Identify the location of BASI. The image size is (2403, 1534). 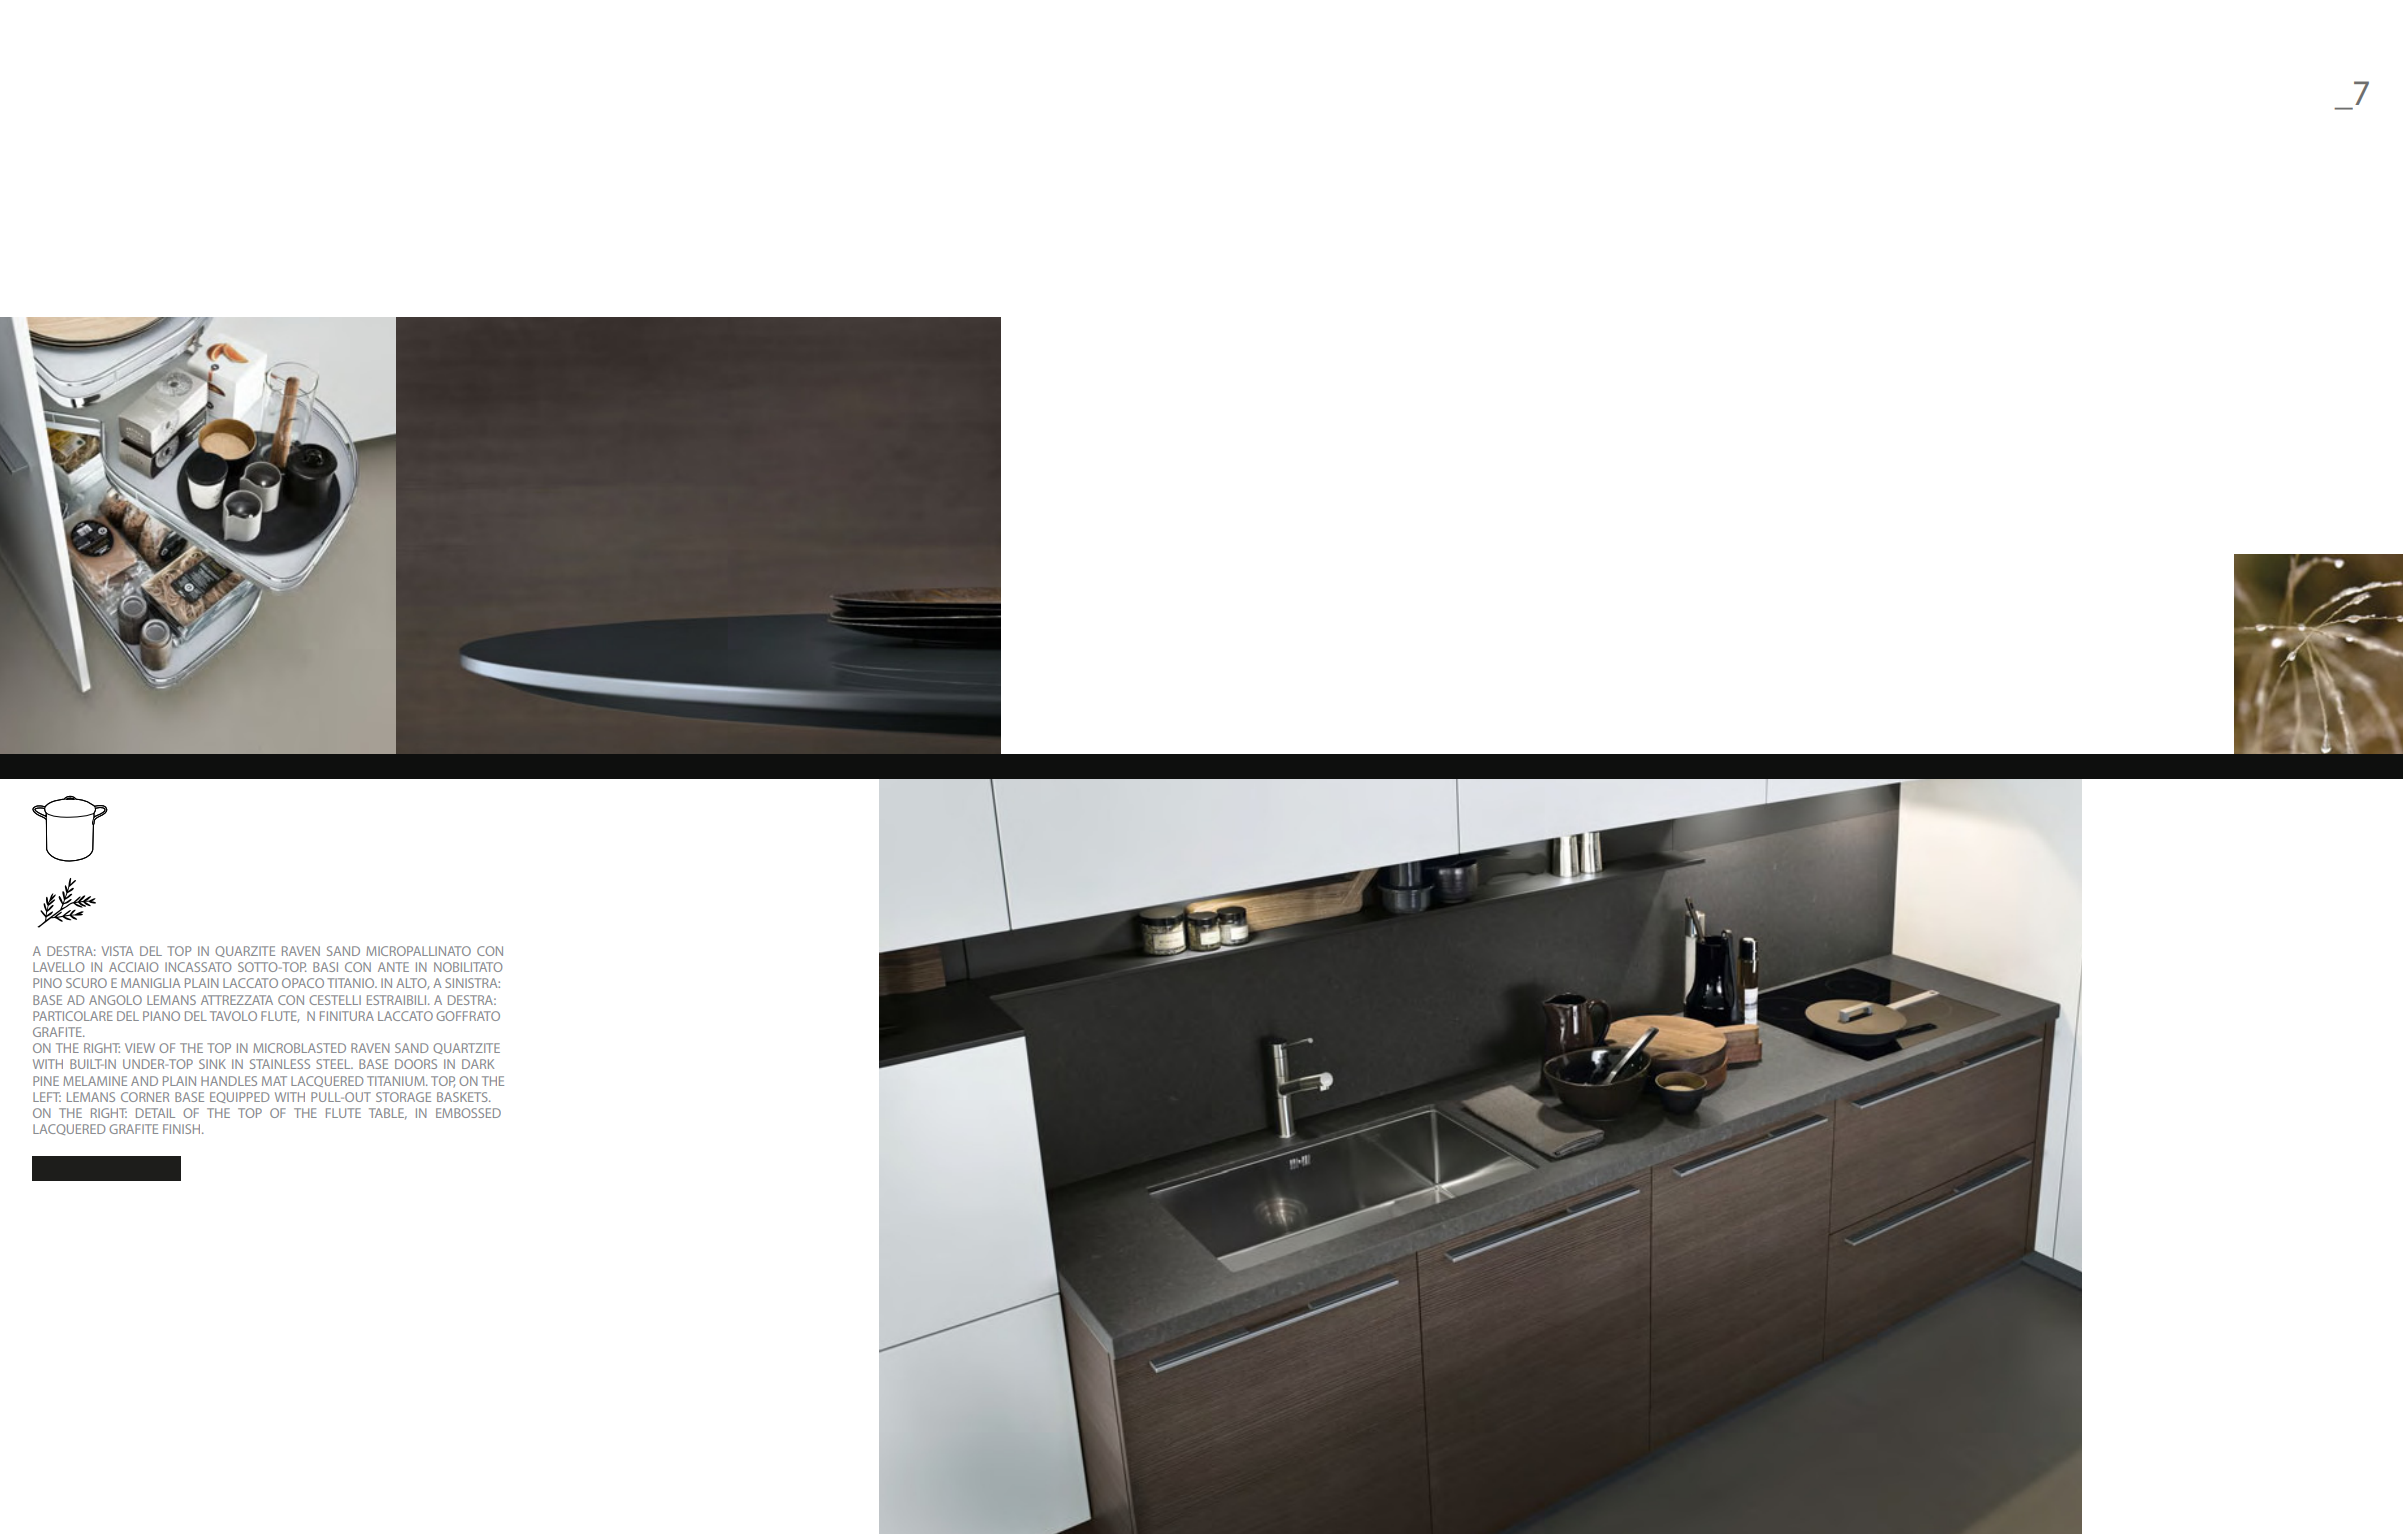
(325, 967).
